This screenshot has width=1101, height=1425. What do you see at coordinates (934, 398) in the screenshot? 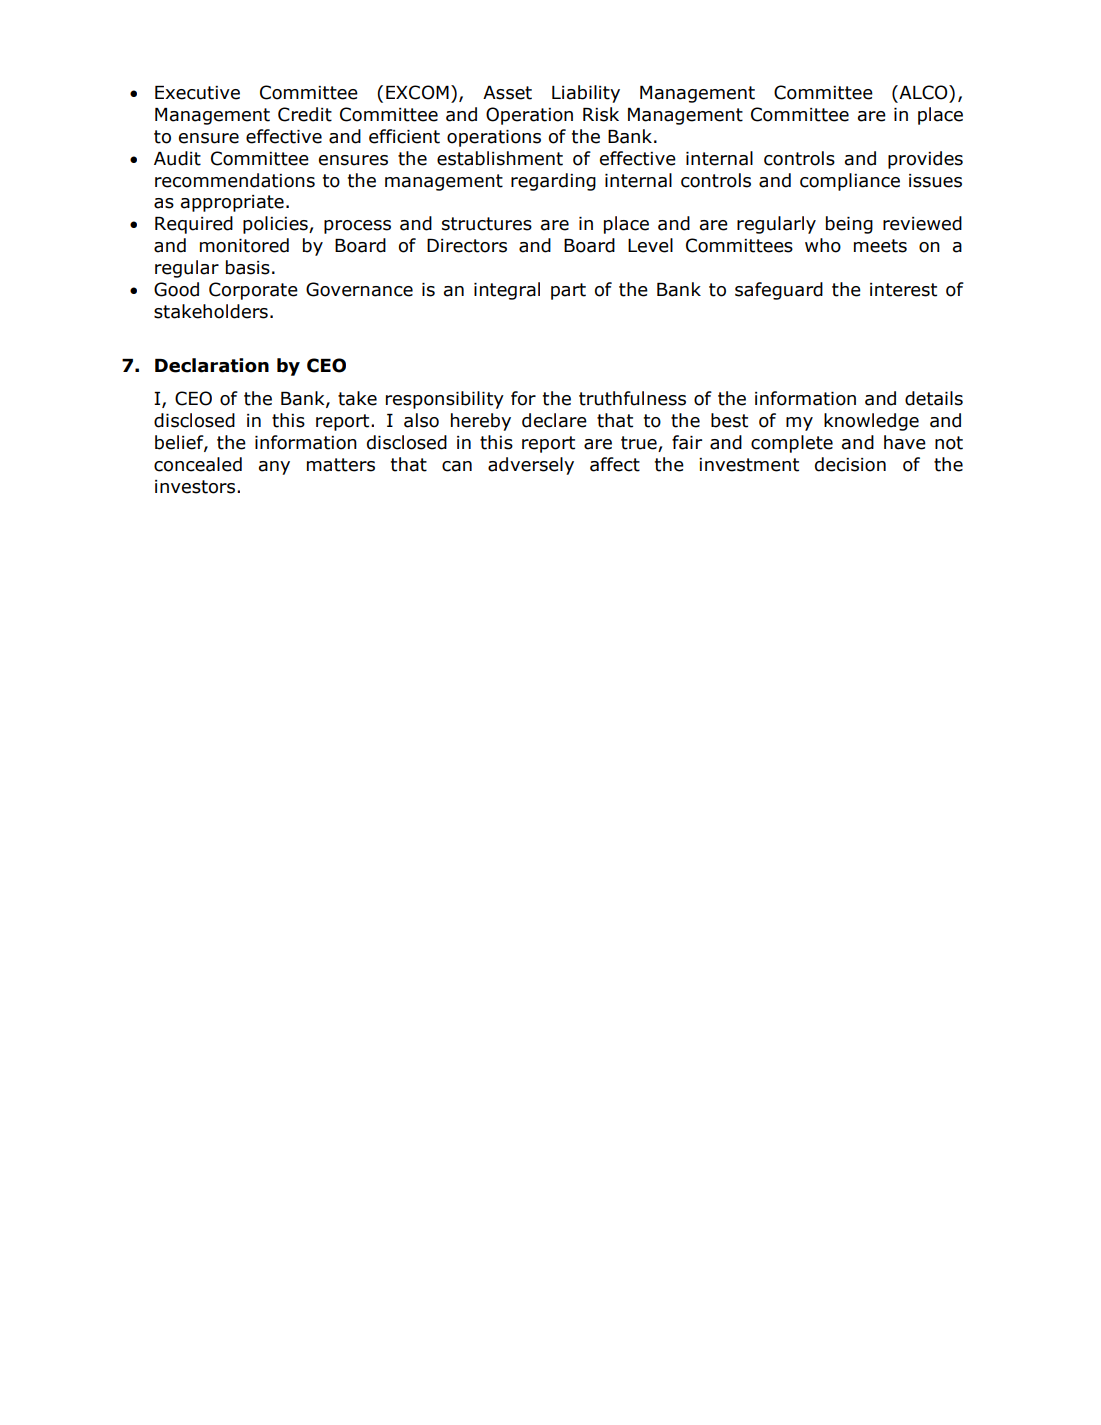
I see `details` at bounding box center [934, 398].
